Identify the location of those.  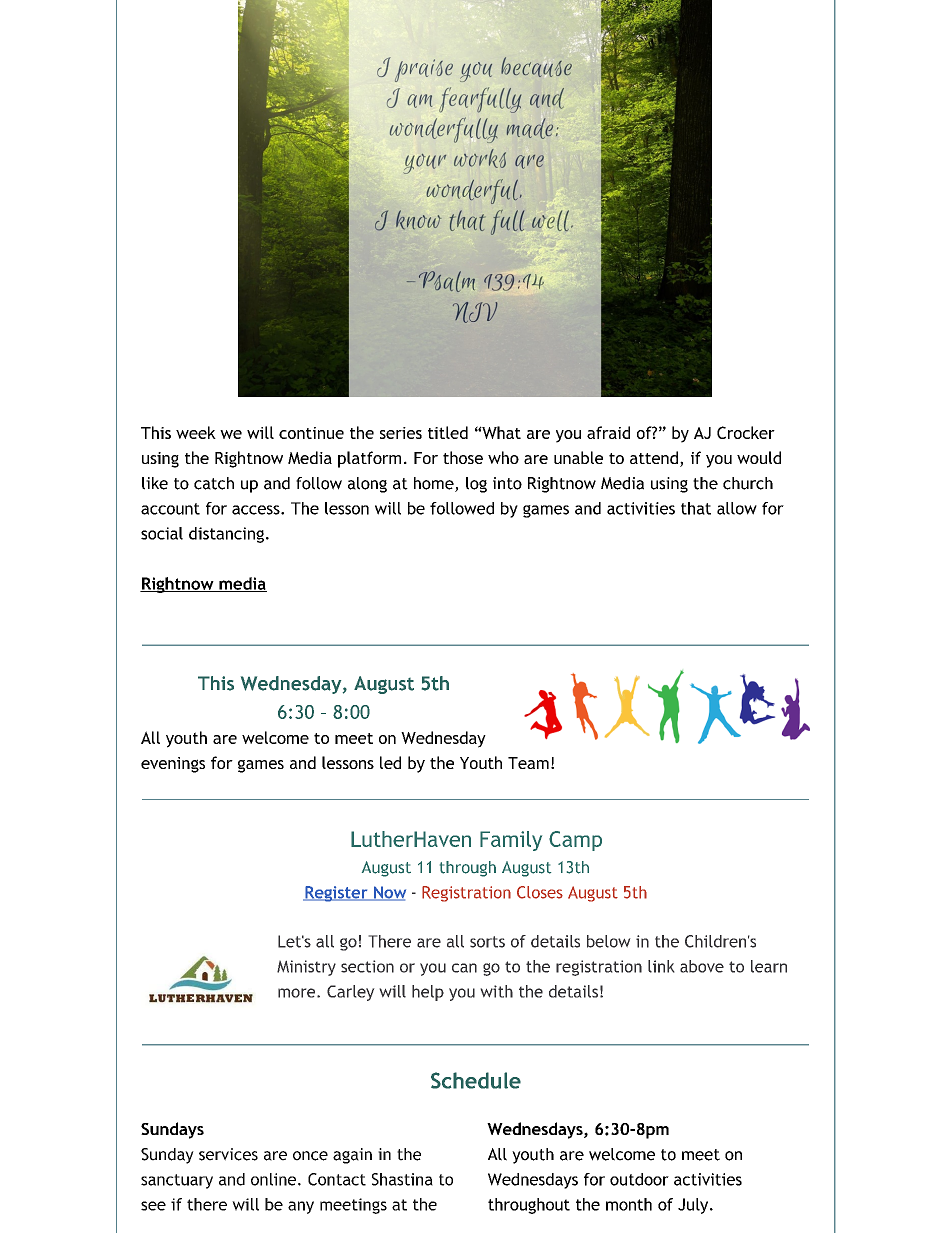
(463, 457).
